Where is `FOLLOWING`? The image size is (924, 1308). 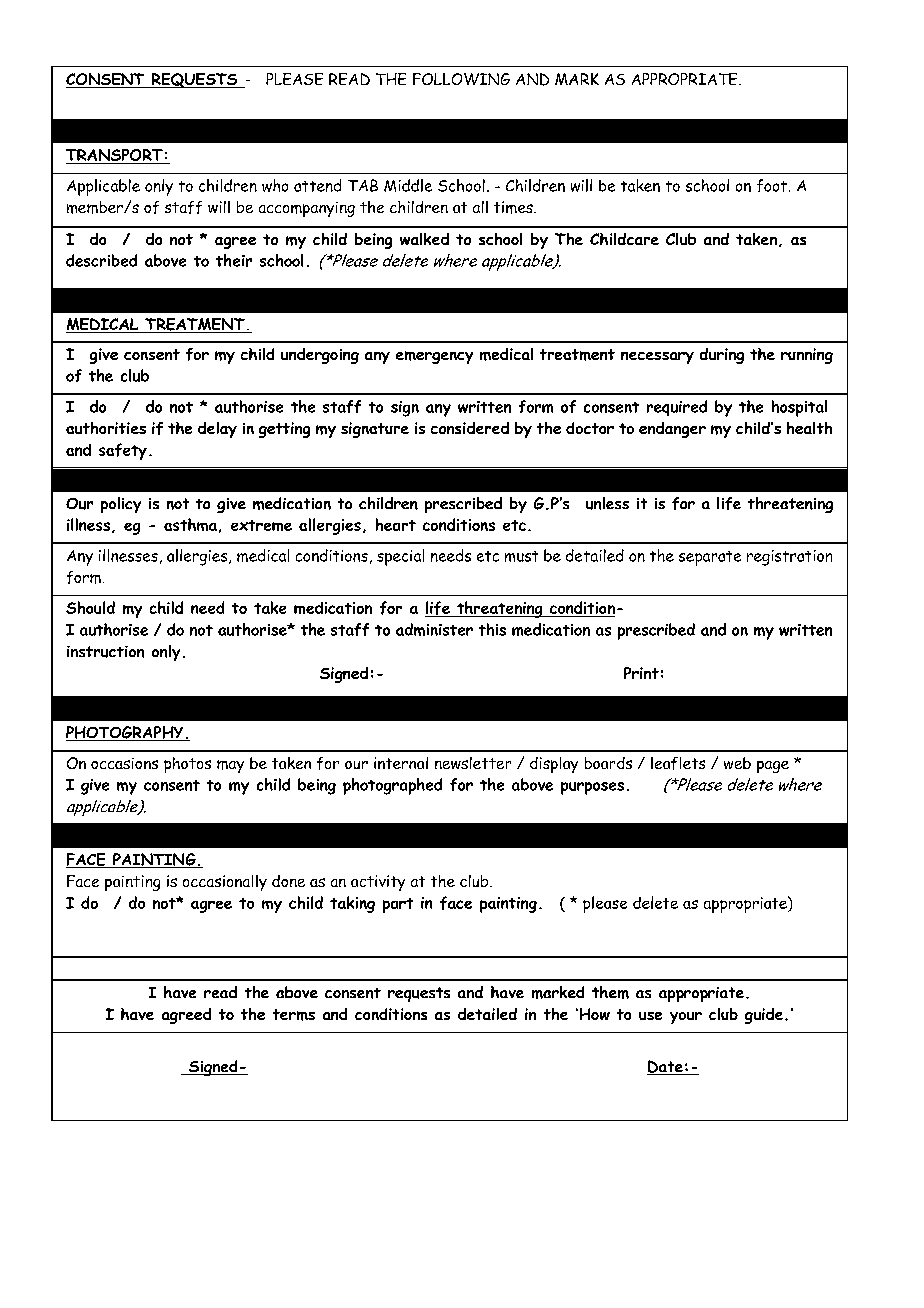 FOLLOWING is located at coordinates (461, 79).
